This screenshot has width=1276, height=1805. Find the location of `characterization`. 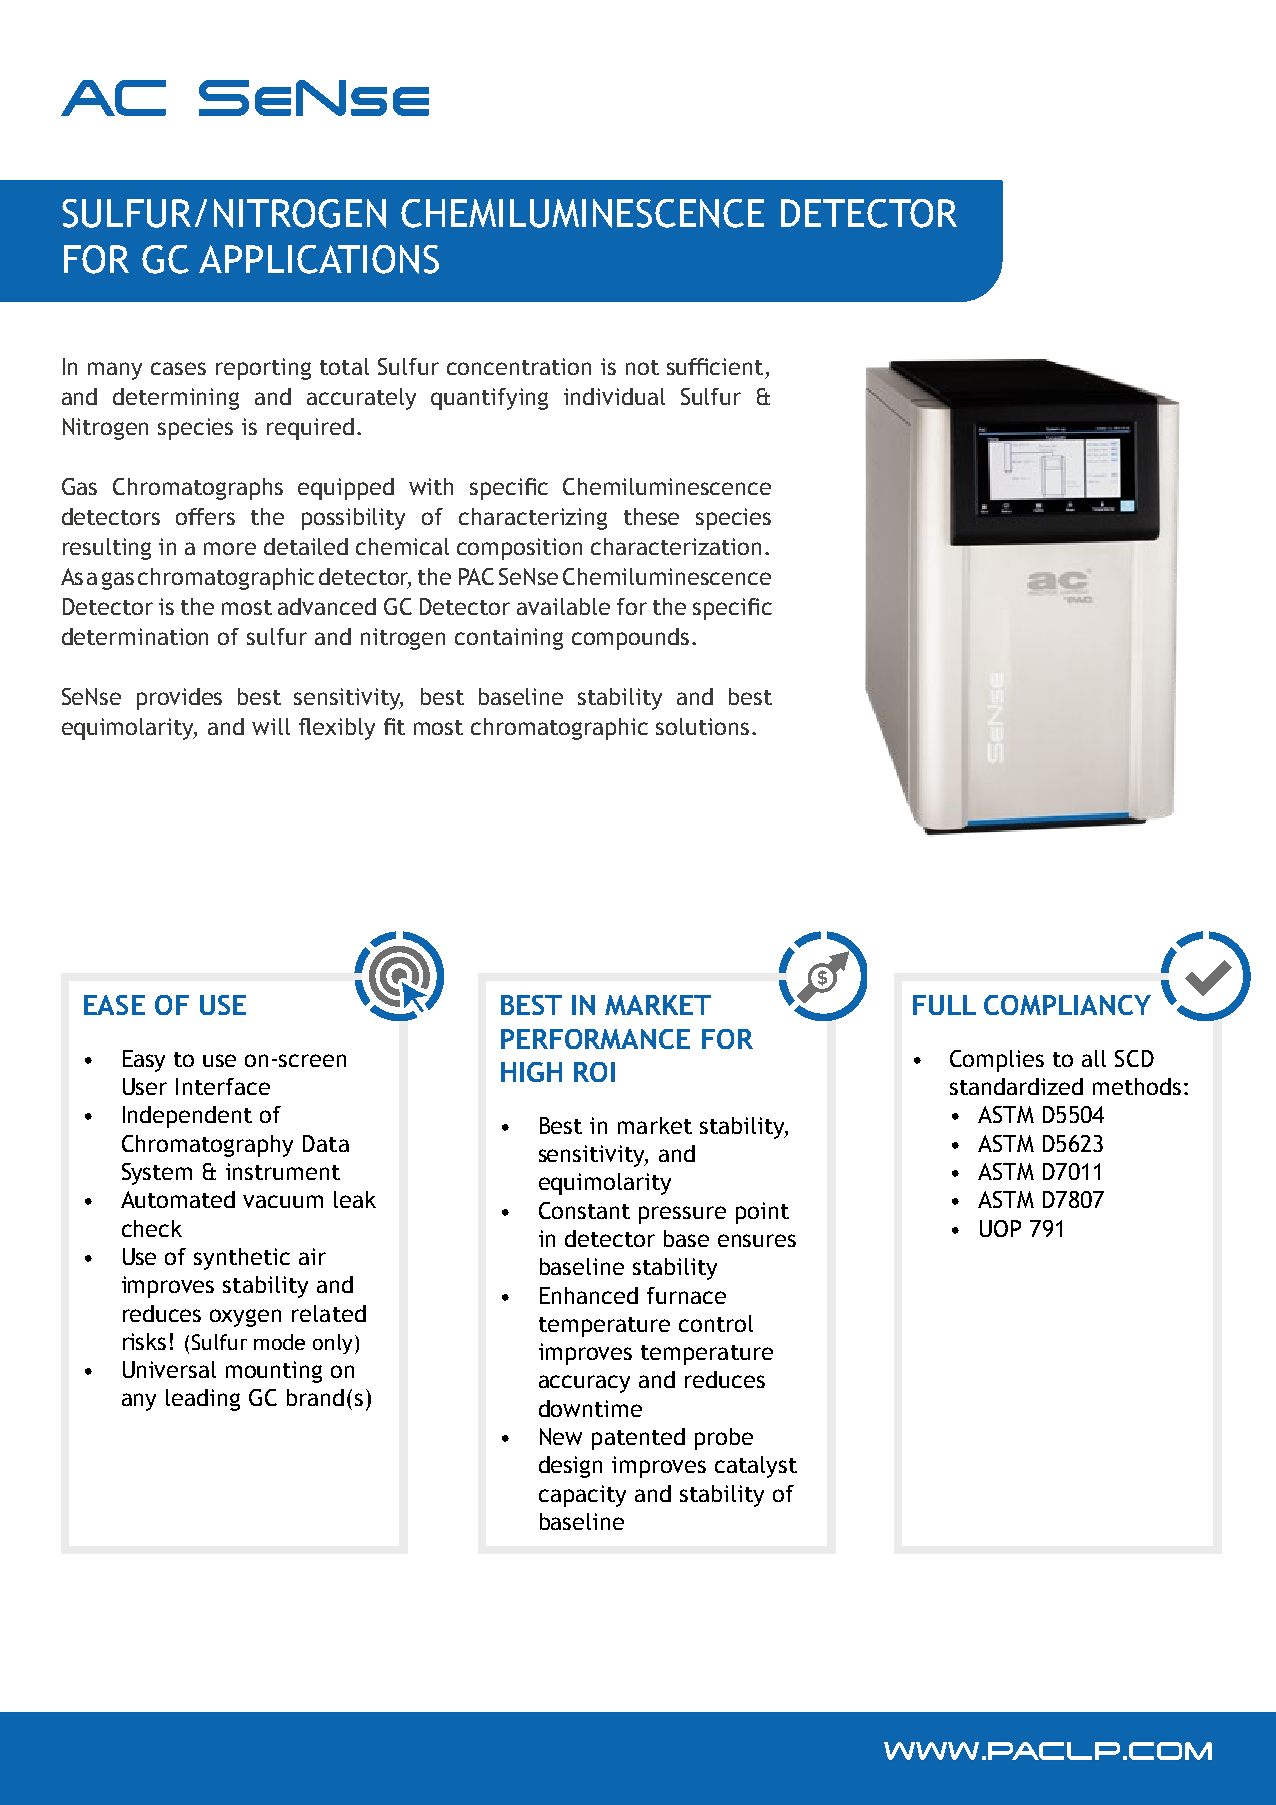

characterization is located at coordinates (676, 546).
